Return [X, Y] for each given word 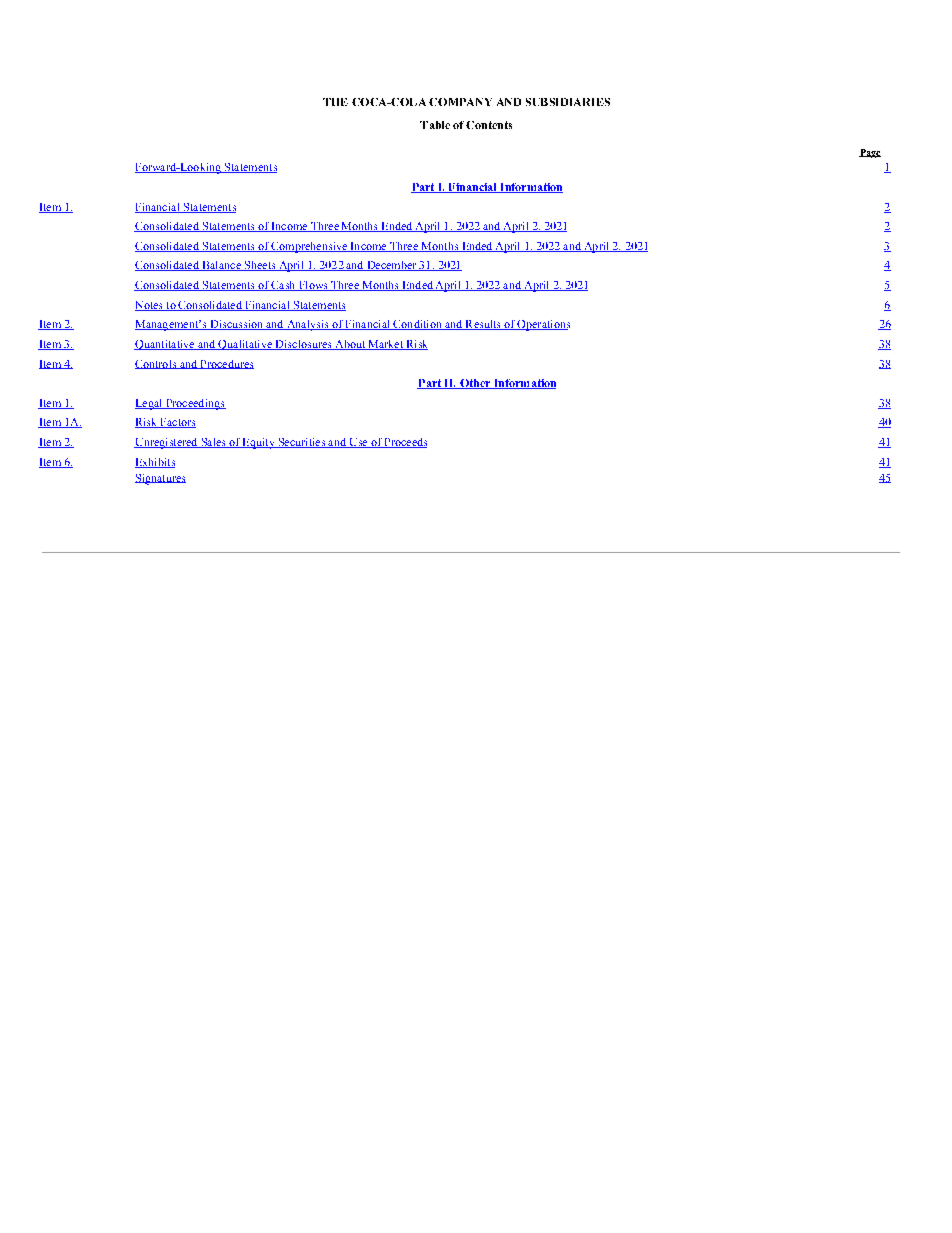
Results [483, 325]
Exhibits [155, 463]
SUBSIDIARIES [568, 102]
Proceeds [405, 443]
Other [475, 384]
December [392, 266]
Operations [543, 325]
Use [358, 443]
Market [385, 345]
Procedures [226, 364]
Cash [284, 286]
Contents [489, 125]
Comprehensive [309, 247]
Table [435, 125]
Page [870, 153]
